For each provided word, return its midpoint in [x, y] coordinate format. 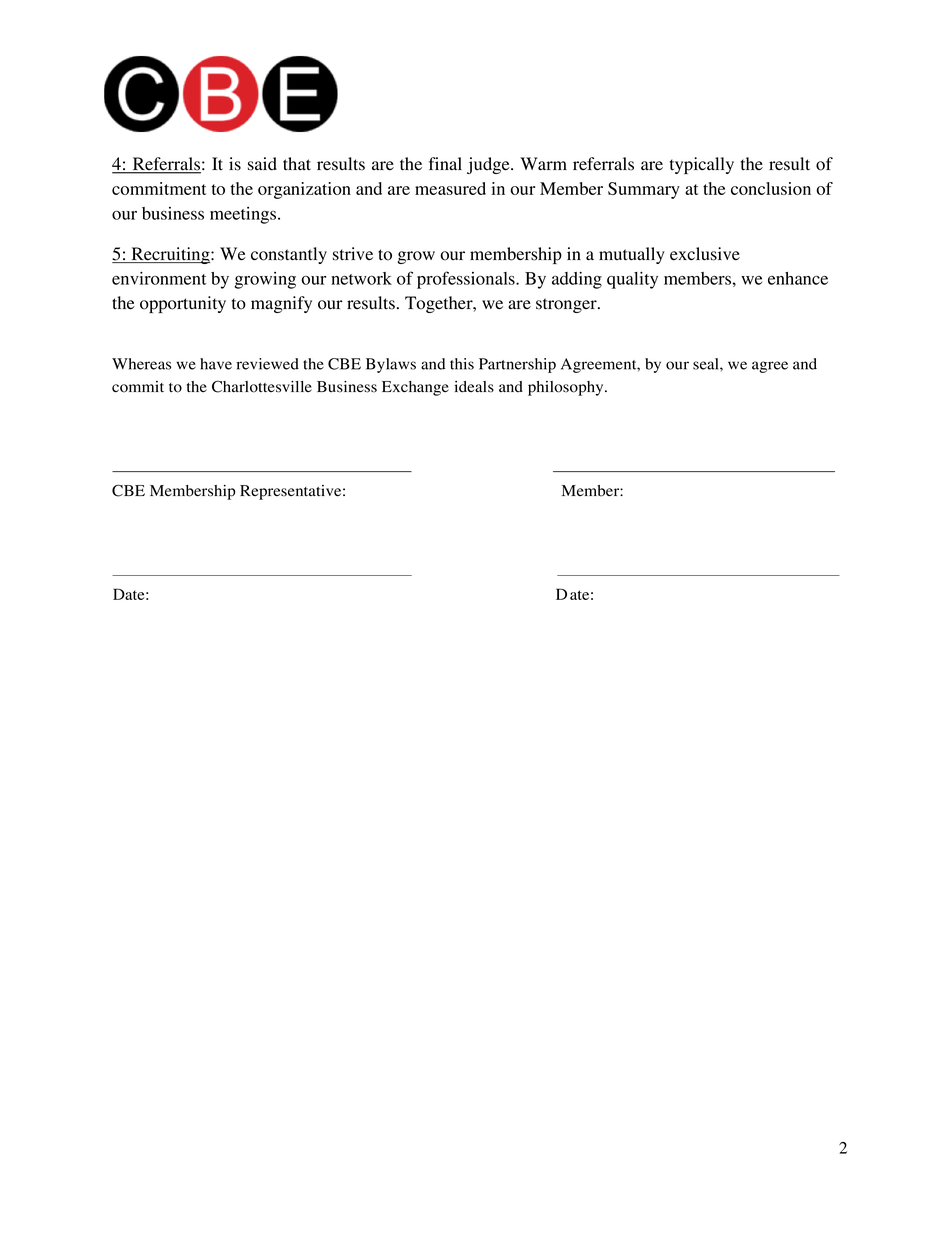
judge [489, 165]
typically [702, 165]
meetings [244, 215]
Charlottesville [262, 386]
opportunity [183, 304]
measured [450, 188]
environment [159, 278]
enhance [798, 278]
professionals [467, 280]
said [262, 164]
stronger [567, 305]
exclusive [705, 254]
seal [707, 364]
